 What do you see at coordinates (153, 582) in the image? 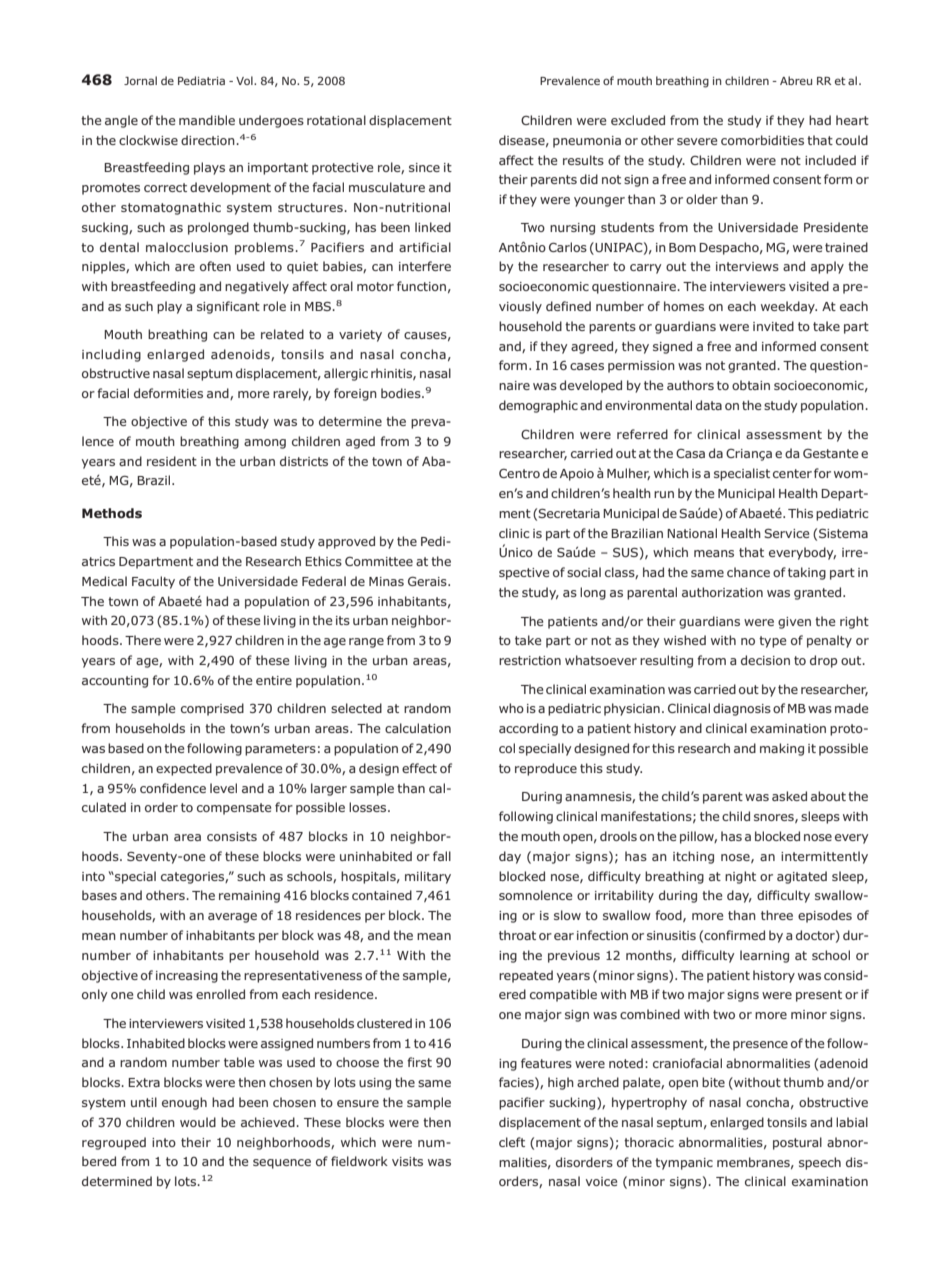
I see `Faculty` at bounding box center [153, 582].
